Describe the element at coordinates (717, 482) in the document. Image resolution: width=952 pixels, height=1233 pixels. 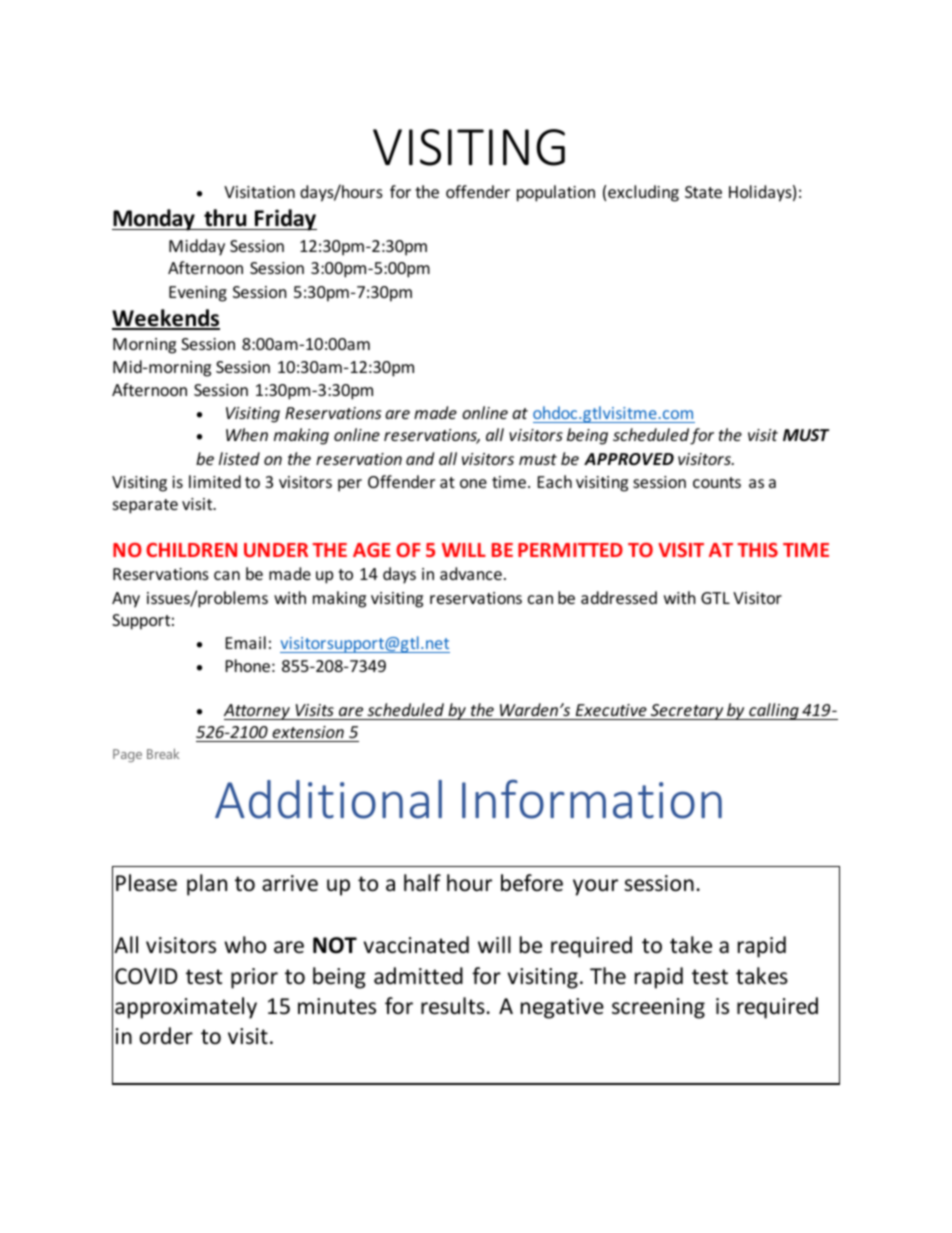
I see `counts` at that location.
